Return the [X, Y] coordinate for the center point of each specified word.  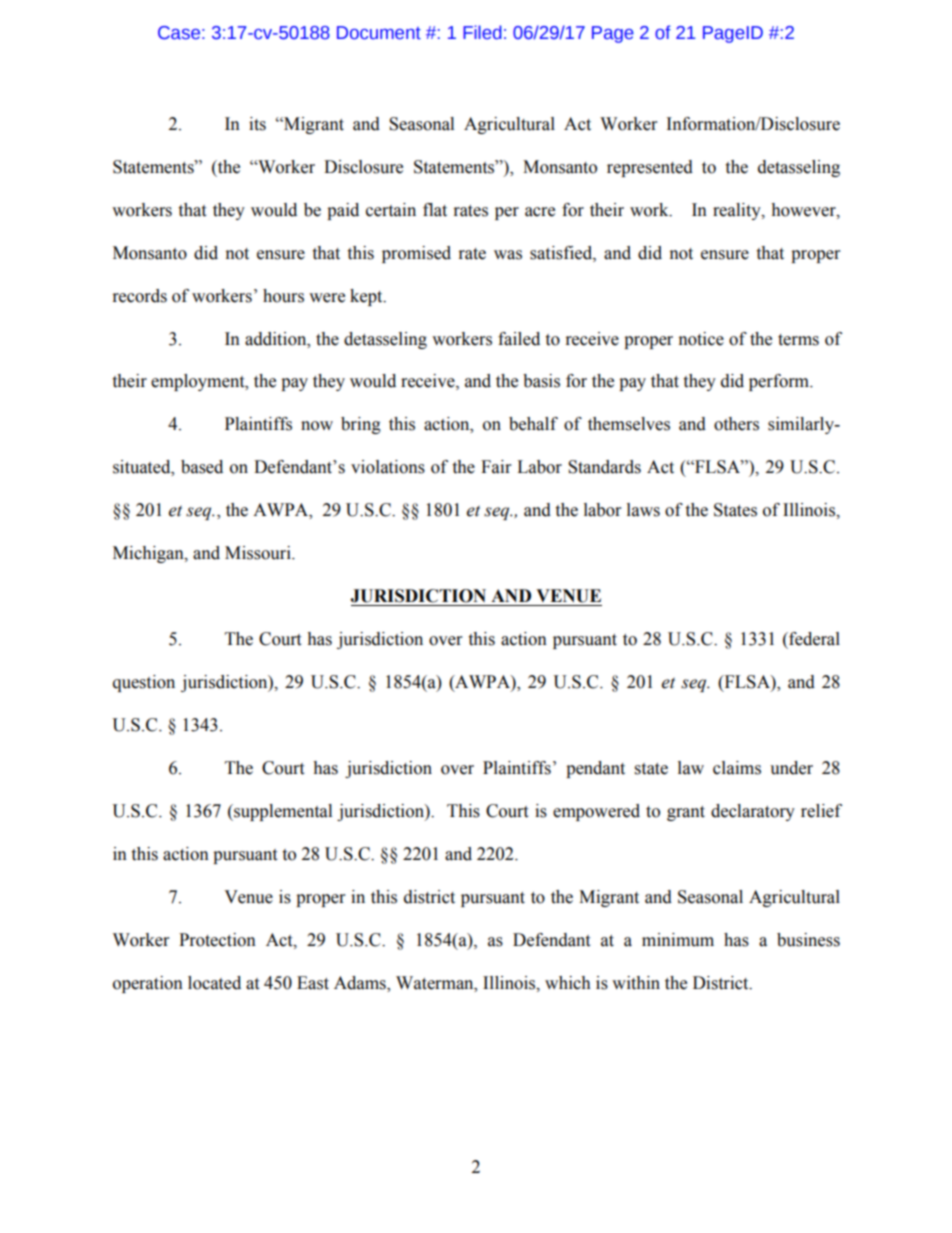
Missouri [259, 553]
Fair [496, 467]
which [568, 983]
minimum [678, 940]
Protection [217, 940]
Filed [482, 32]
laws [643, 510]
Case [179, 33]
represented [650, 168]
